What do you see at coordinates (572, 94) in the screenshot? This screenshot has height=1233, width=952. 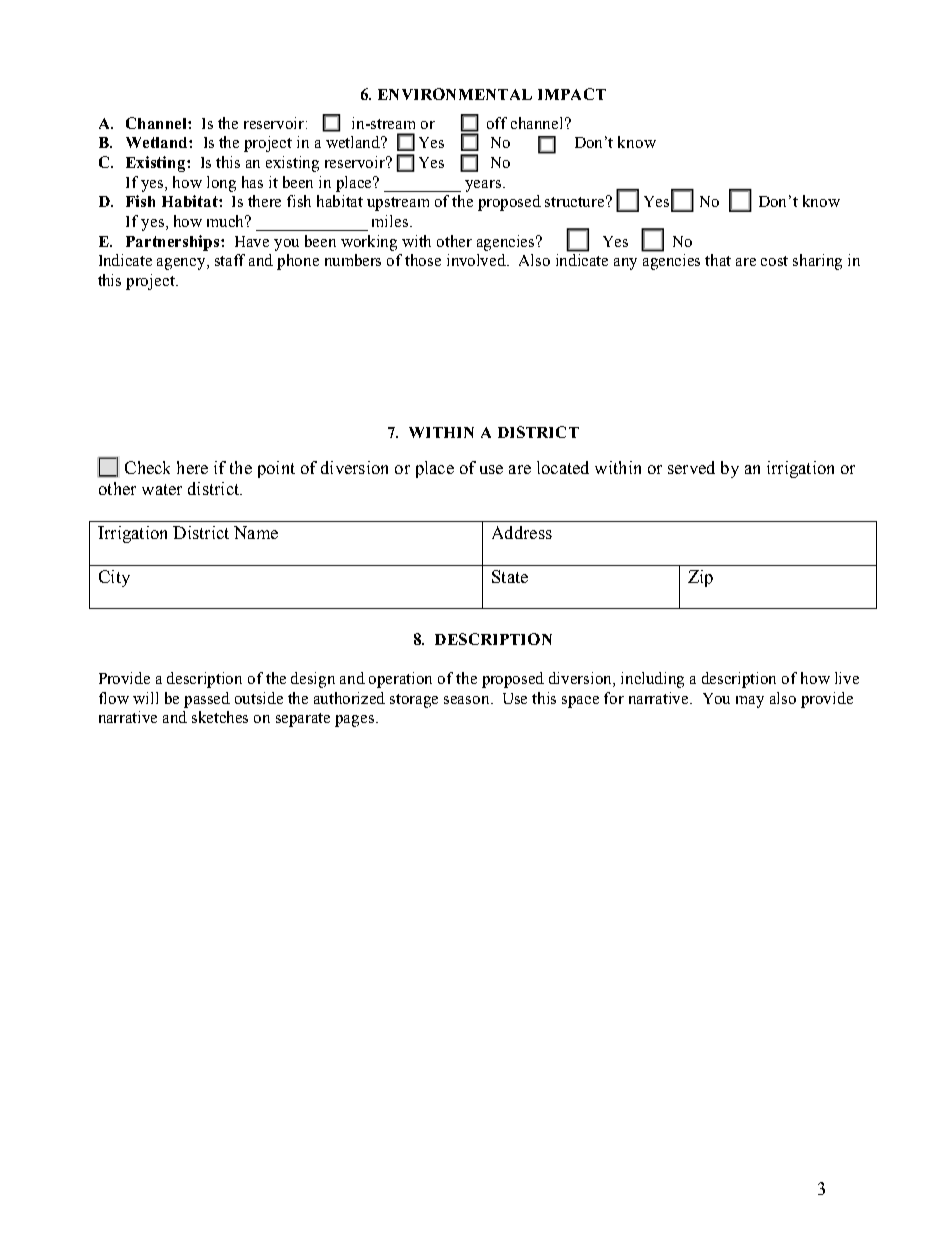 I see `IMPACT` at bounding box center [572, 94].
